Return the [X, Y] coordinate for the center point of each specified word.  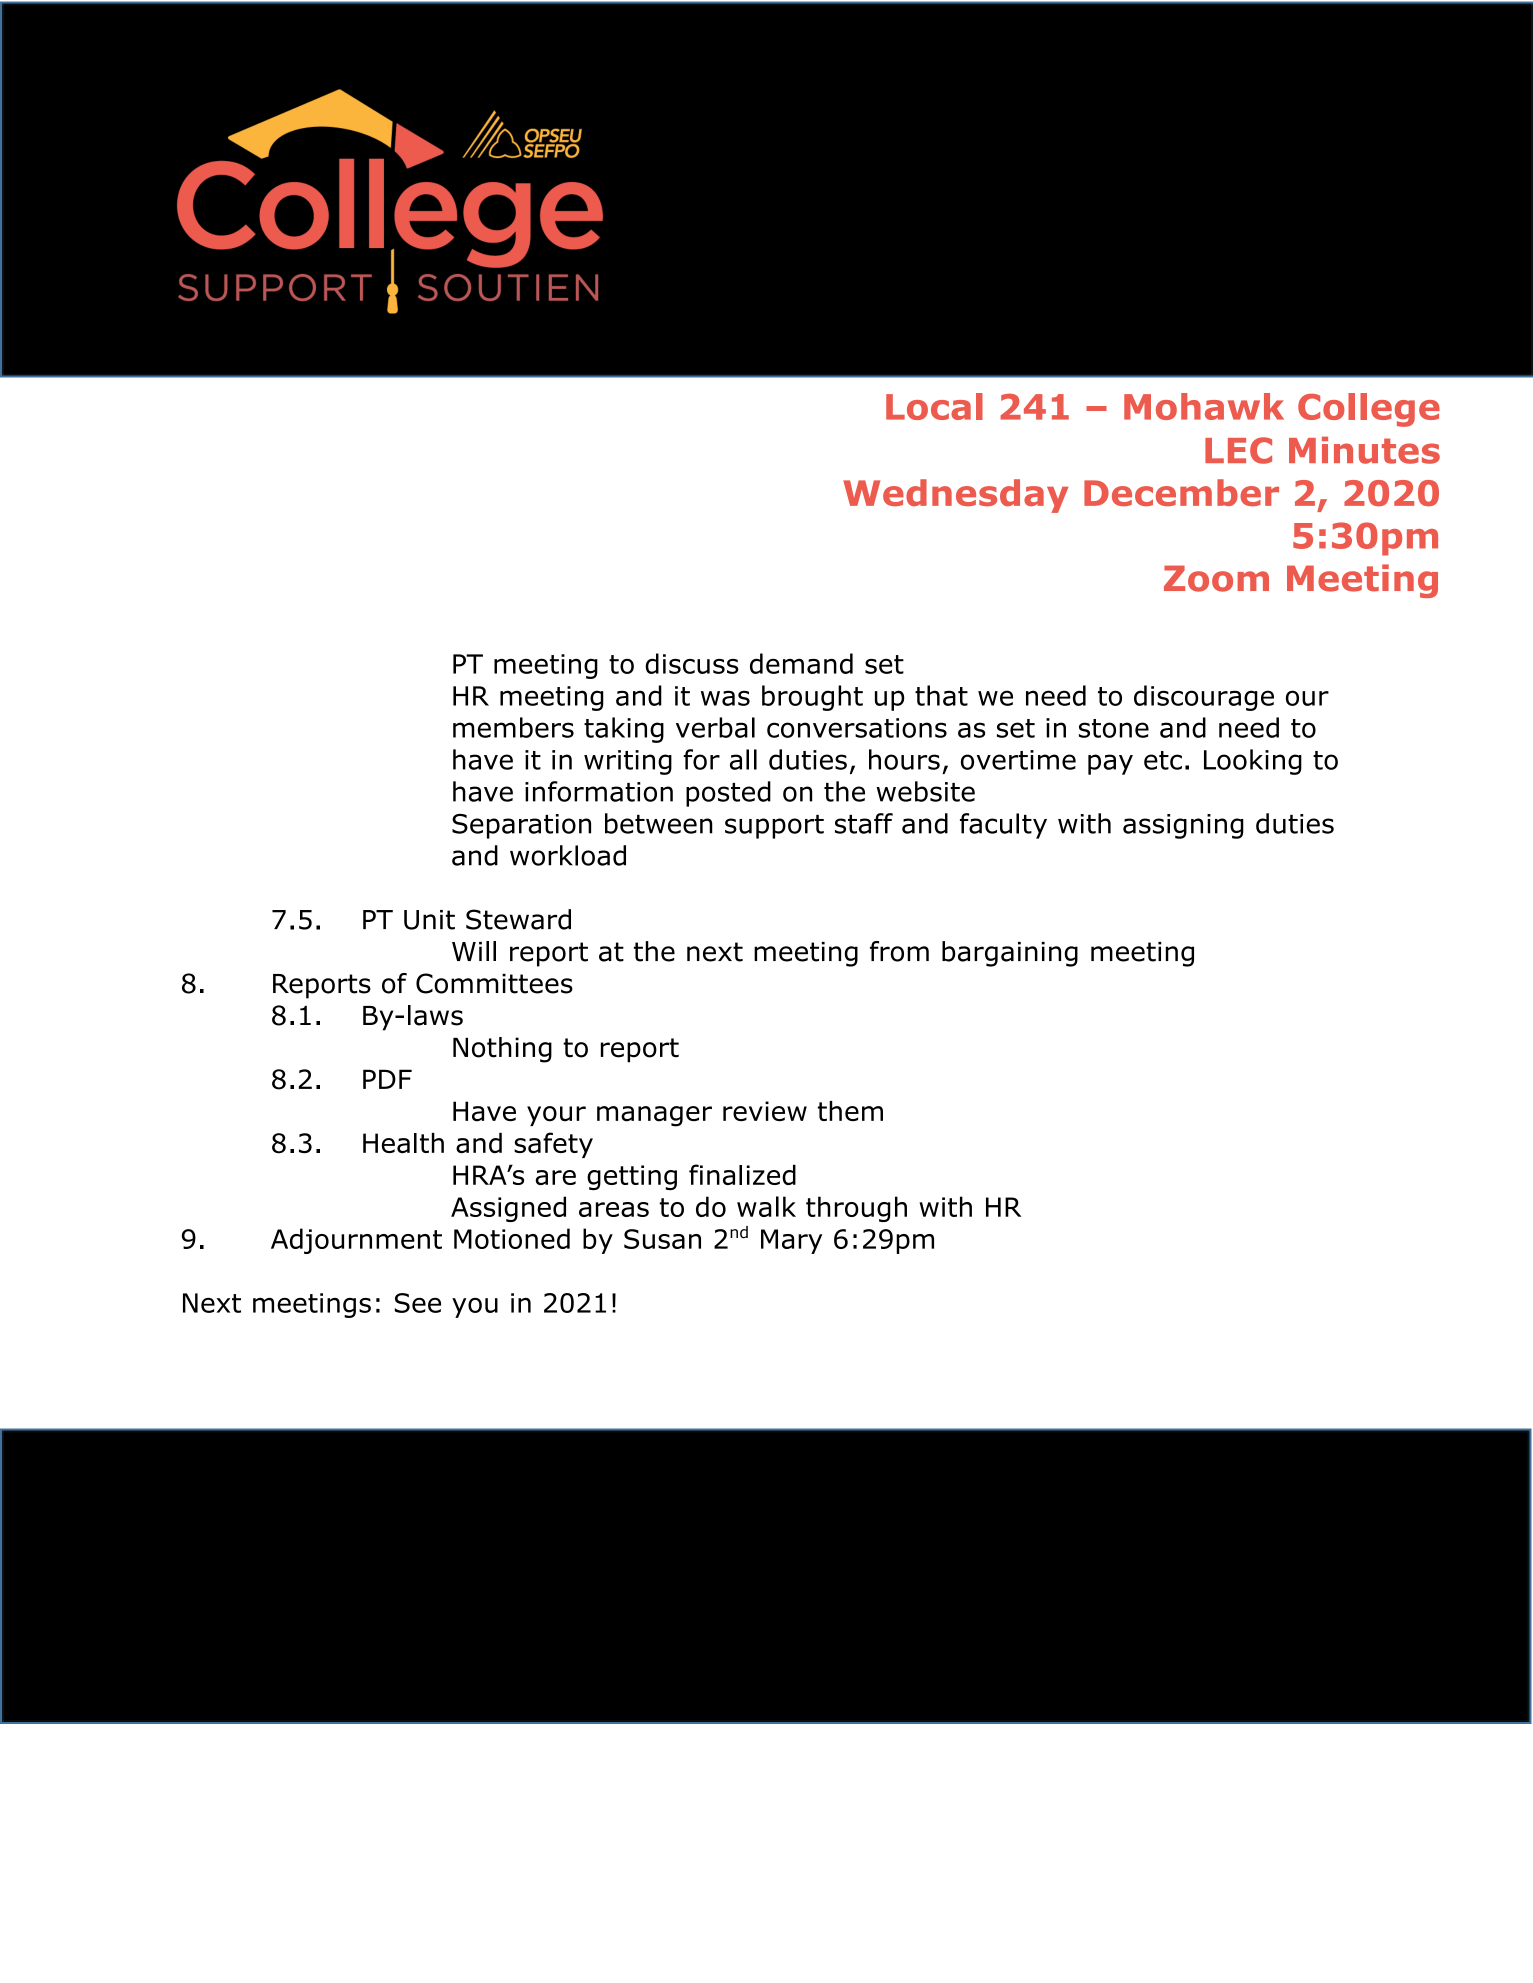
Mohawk [1204, 406]
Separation [521, 826]
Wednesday [955, 496]
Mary [791, 1241]
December [1181, 492]
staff [864, 823]
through [856, 1209]
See [418, 1303]
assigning [1183, 826]
